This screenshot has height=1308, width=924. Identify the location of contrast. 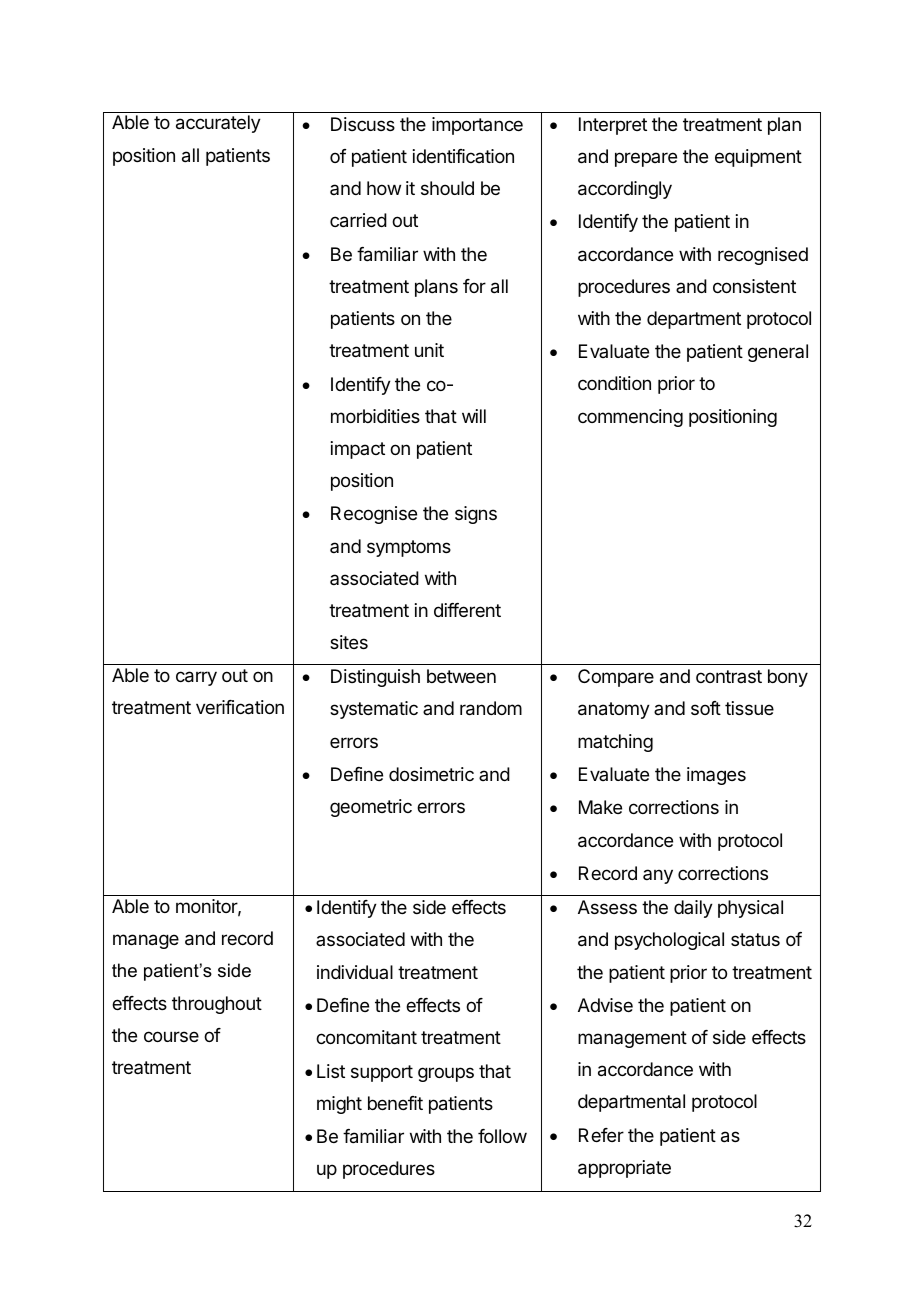
(729, 676).
